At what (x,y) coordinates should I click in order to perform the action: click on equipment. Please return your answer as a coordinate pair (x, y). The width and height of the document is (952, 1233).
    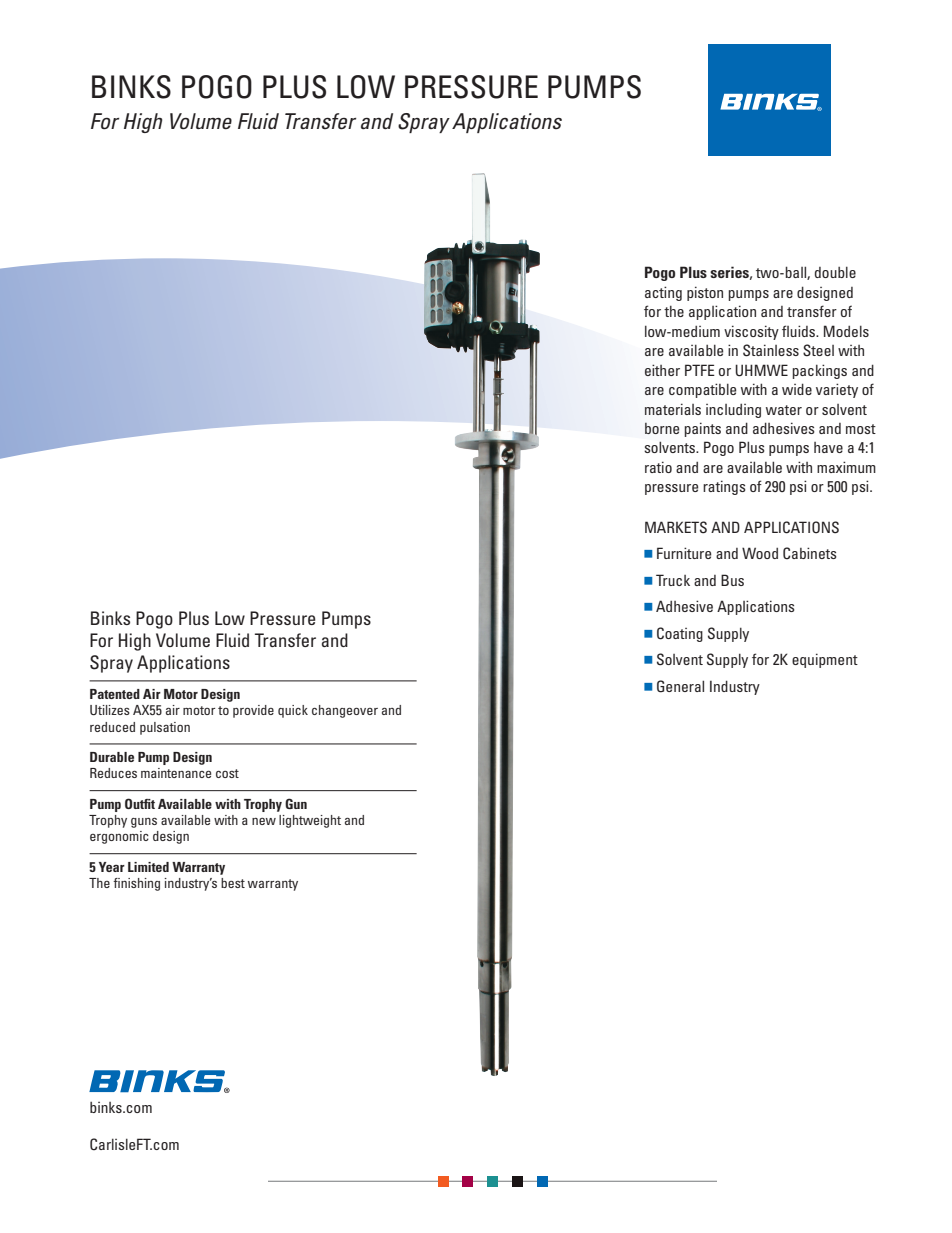
    Looking at the image, I should click on (825, 660).
